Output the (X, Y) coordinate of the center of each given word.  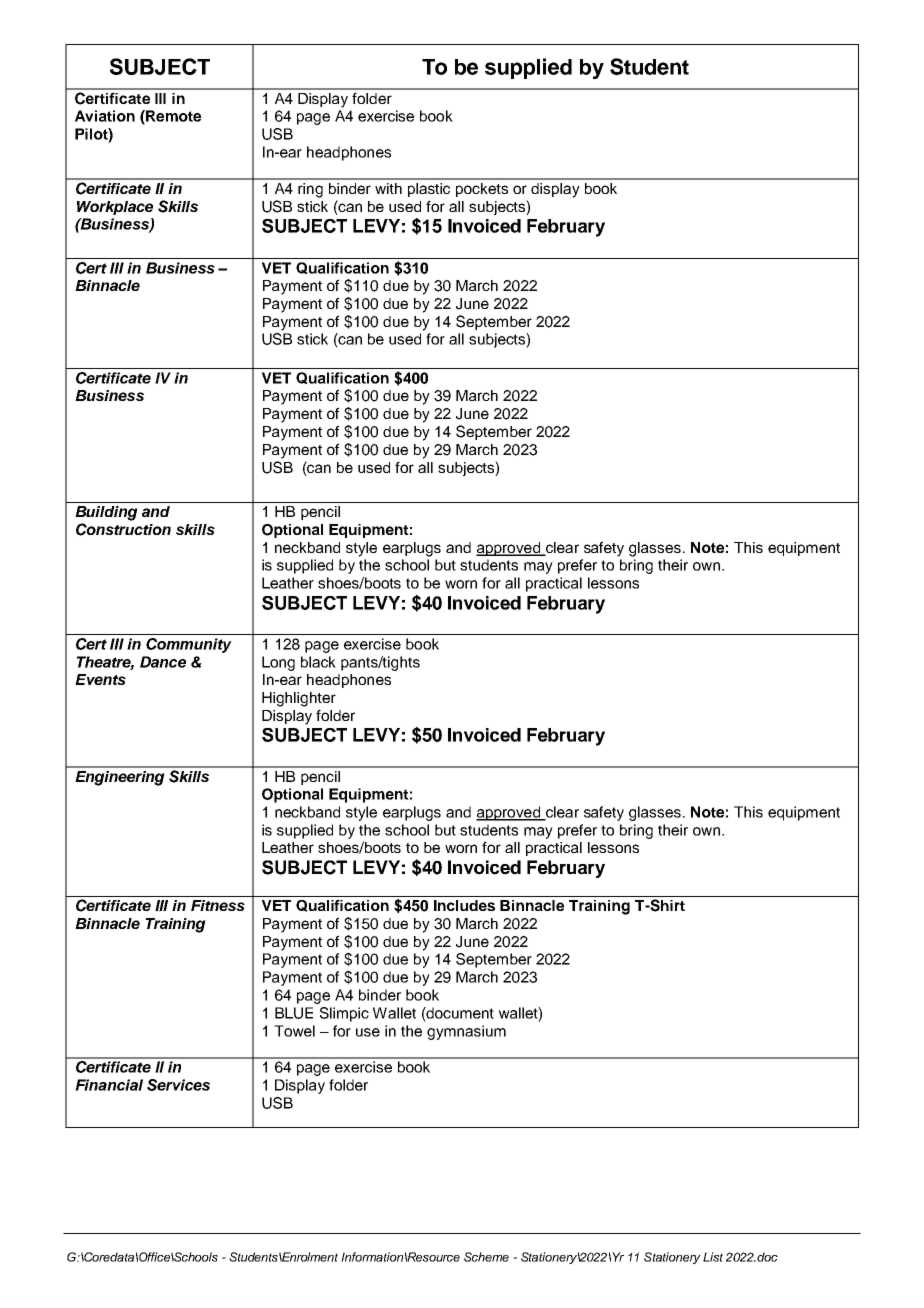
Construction (123, 529)
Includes (464, 905)
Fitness (218, 905)
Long (278, 663)
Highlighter (299, 699)
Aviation (105, 116)
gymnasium (466, 1032)
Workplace (115, 208)
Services (178, 1085)
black (318, 662)
